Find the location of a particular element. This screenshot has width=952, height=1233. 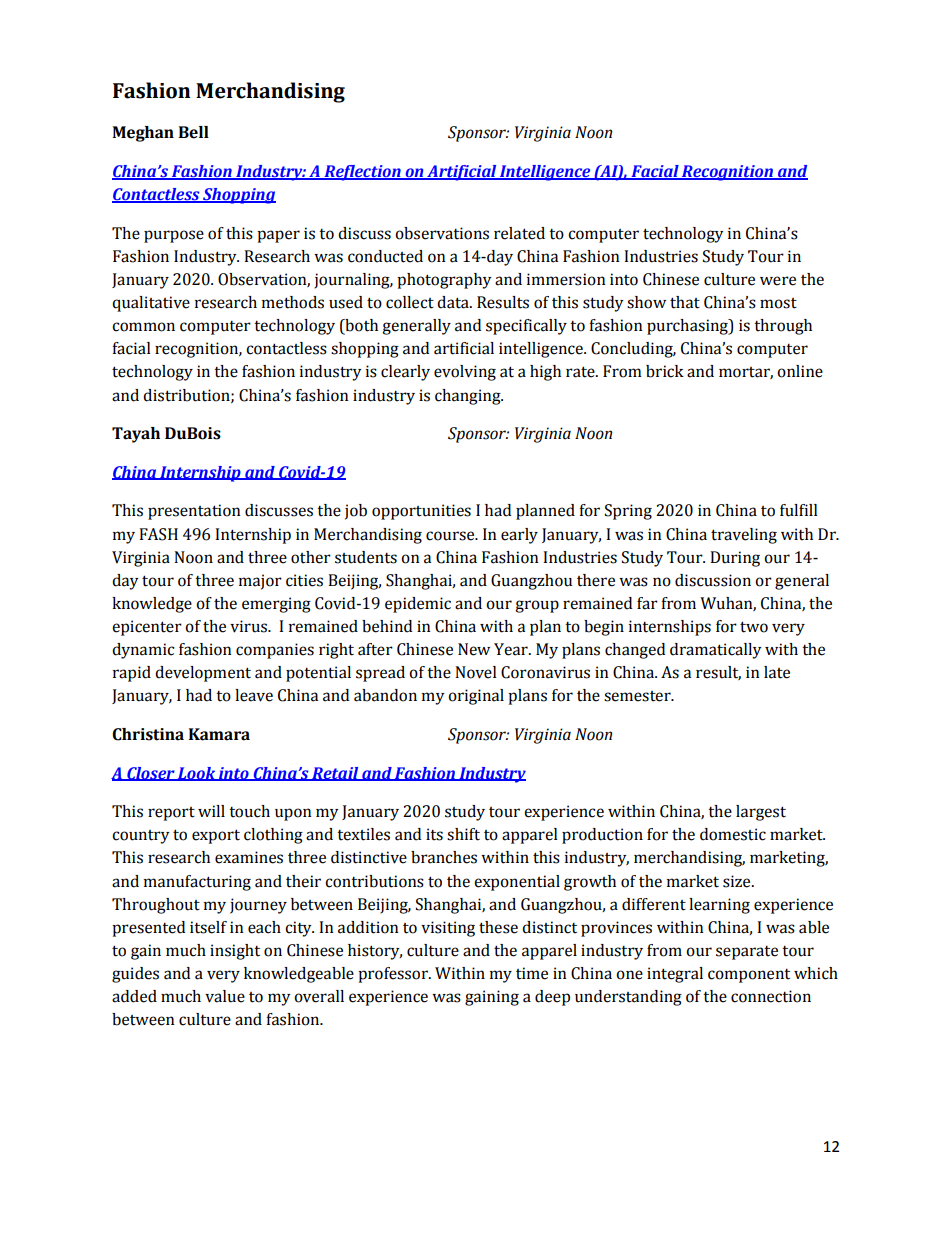

online is located at coordinates (800, 371).
